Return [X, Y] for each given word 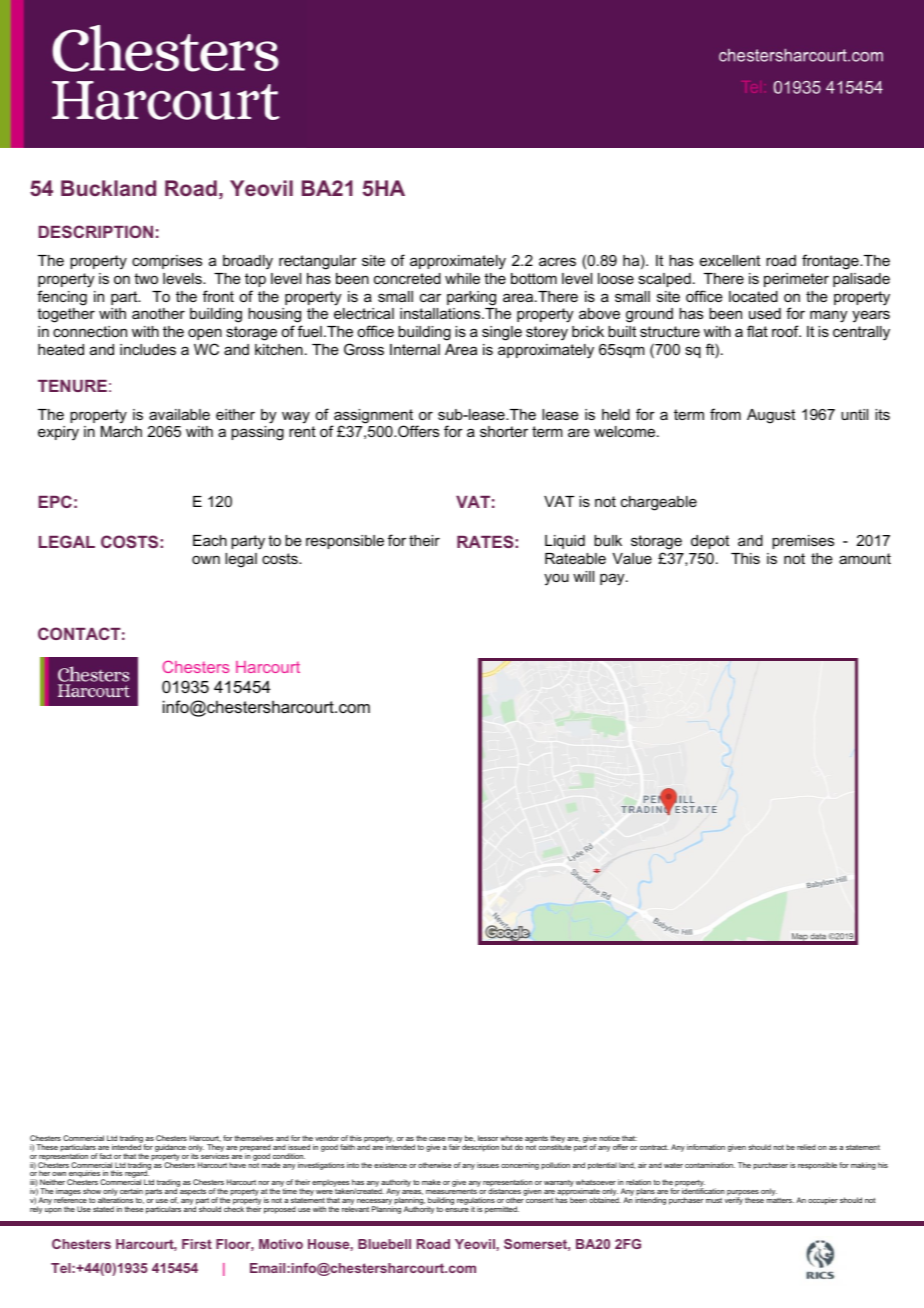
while [462, 278]
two [146, 278]
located [753, 296]
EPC [55, 501]
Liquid [565, 542]
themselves [254, 1138]
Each [210, 540]
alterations [115, 1200]
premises [803, 542]
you [556, 579]
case [437, 1139]
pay [613, 579]
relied [806, 1147]
